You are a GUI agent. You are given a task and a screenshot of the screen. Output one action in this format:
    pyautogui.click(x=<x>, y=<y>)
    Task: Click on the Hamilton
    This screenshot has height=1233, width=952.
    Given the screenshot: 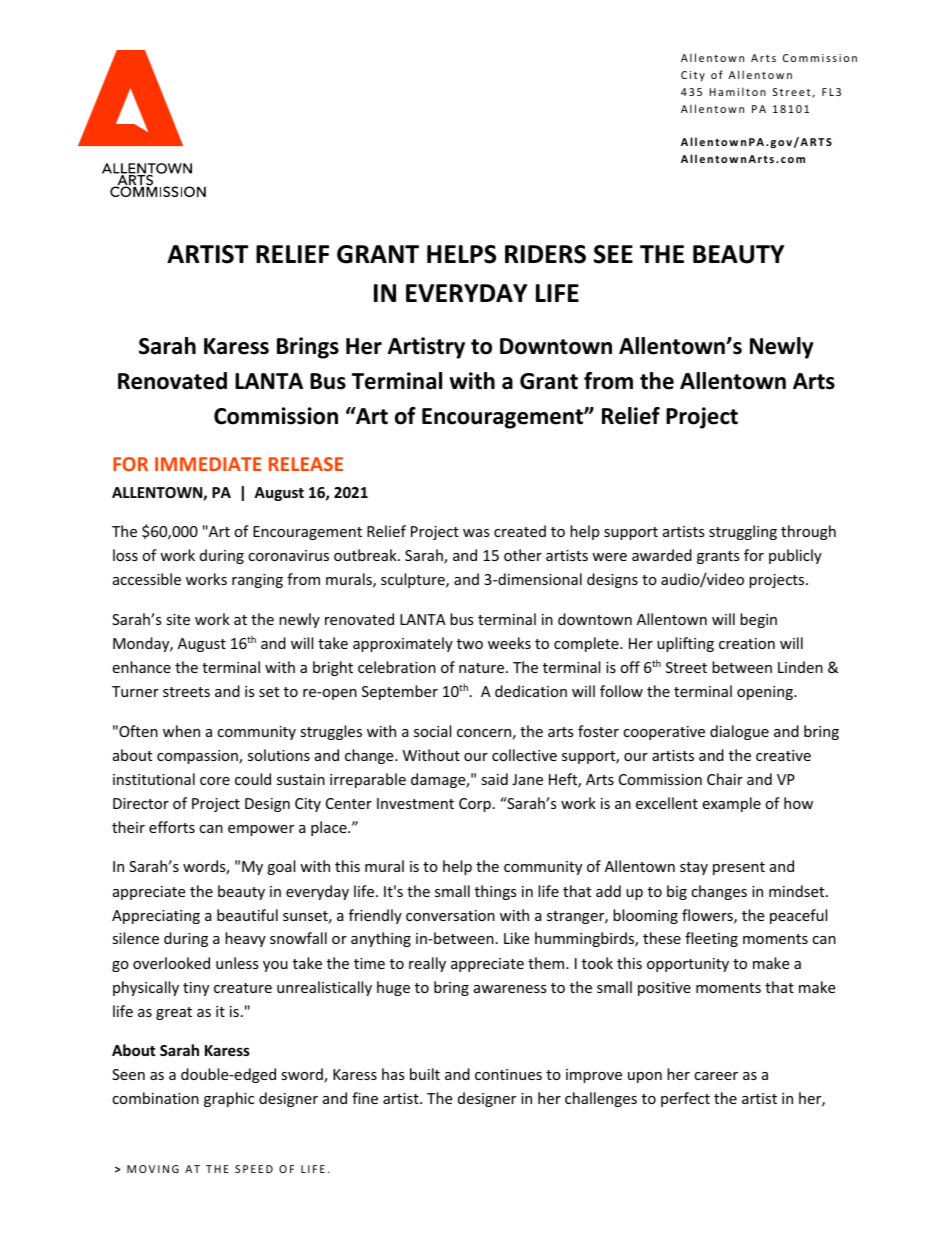 What is the action you would take?
    pyautogui.click(x=737, y=91)
